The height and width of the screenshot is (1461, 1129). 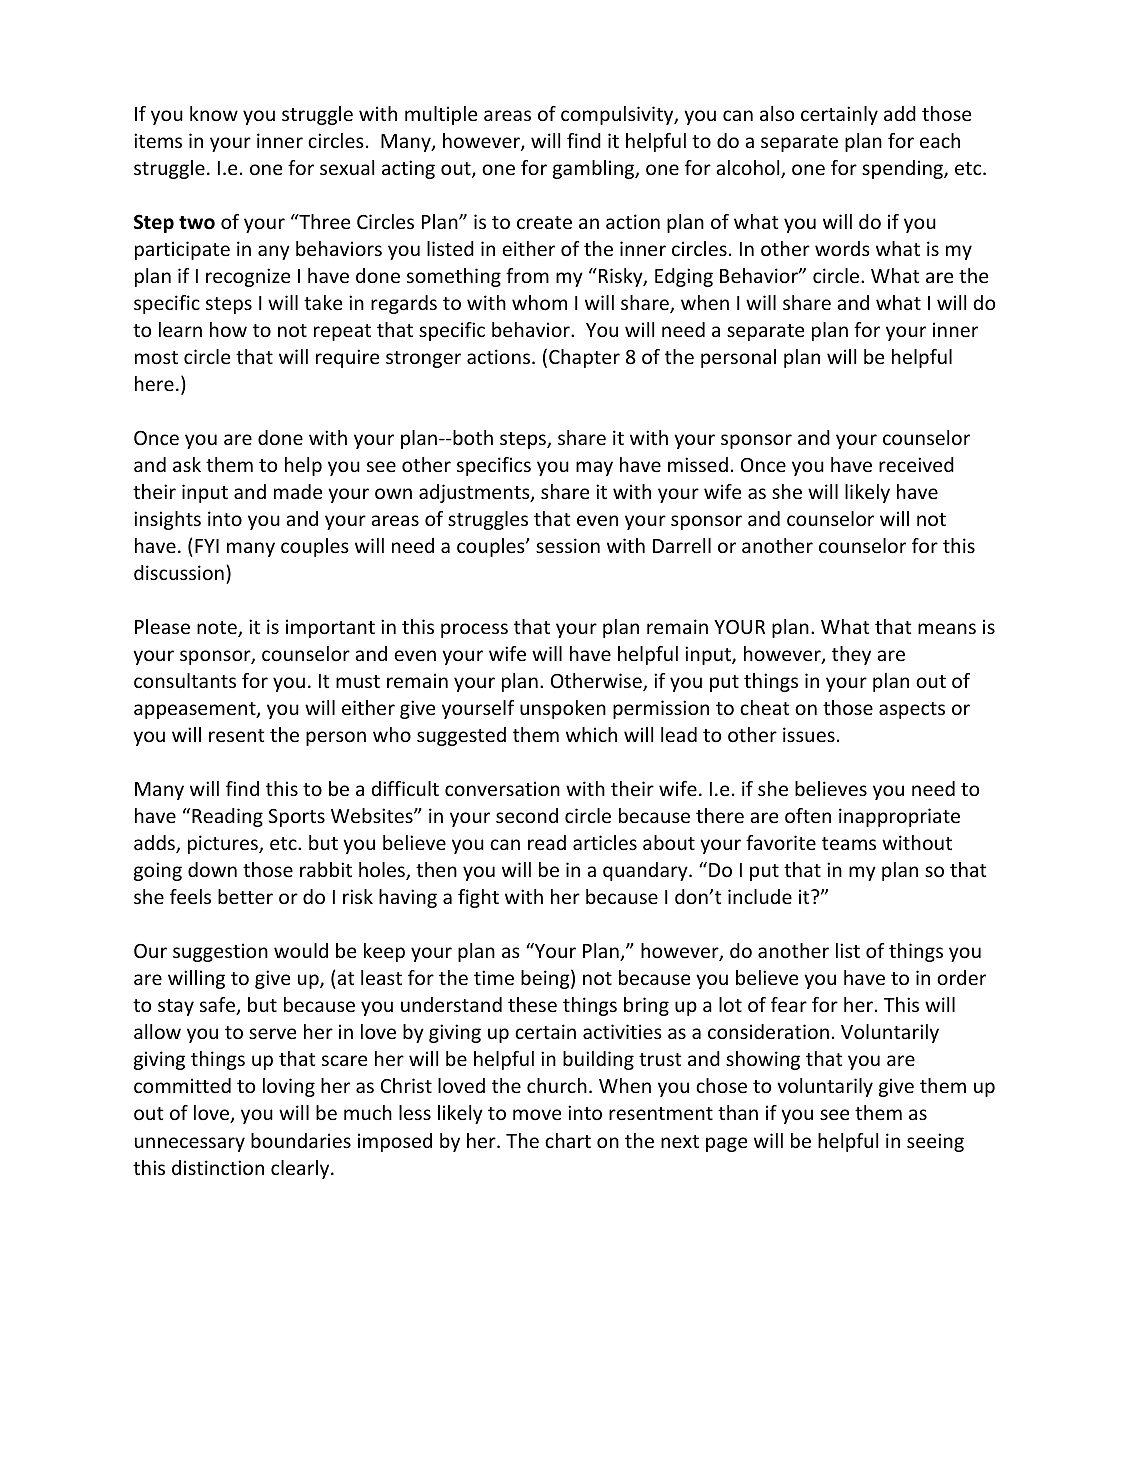 I want to click on know, so click(x=214, y=113).
